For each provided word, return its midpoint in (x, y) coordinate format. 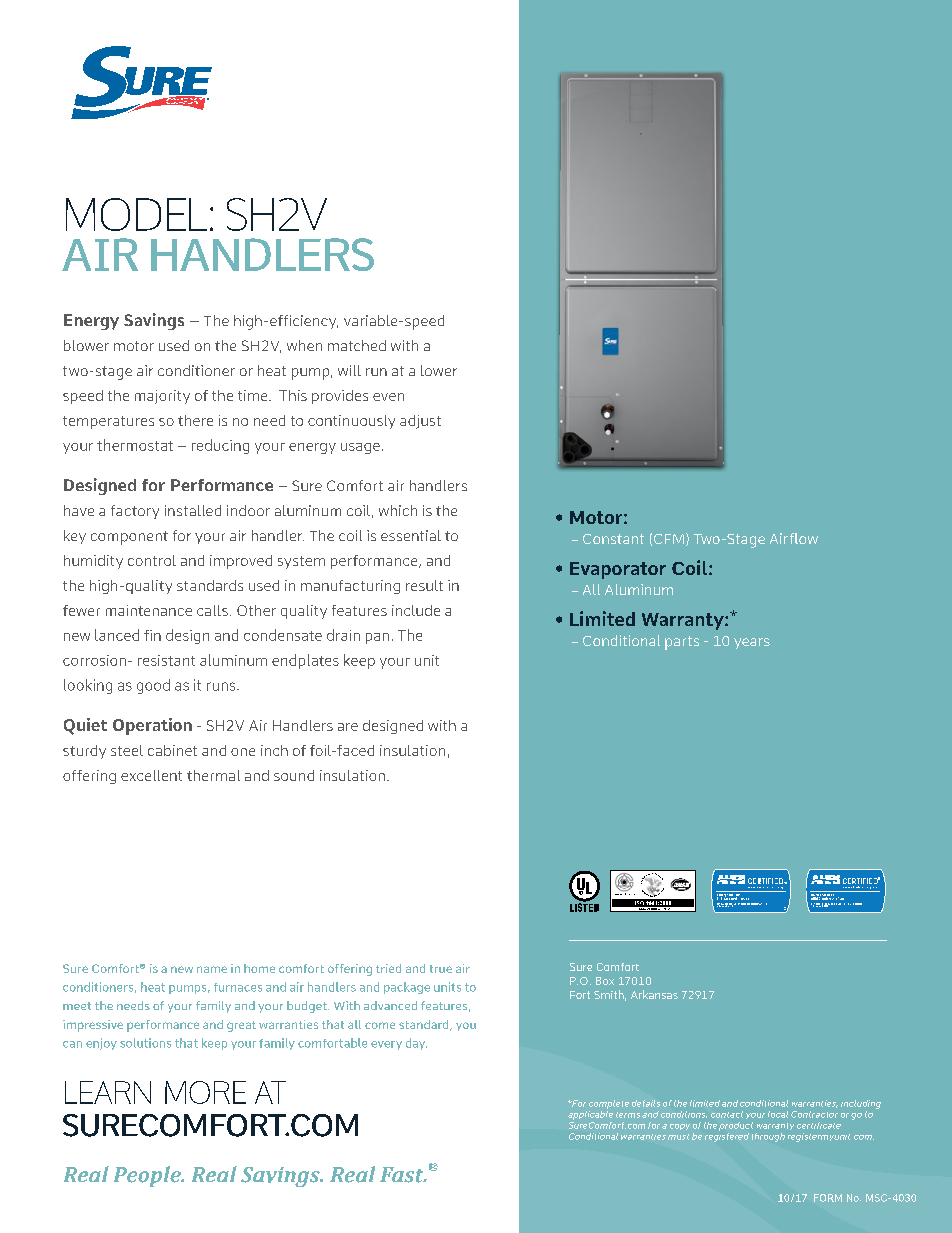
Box (605, 981)
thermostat (135, 445)
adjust (420, 422)
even (388, 397)
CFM (669, 539)
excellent (151, 775)
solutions (145, 1043)
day (416, 1044)
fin (152, 635)
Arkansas (654, 994)
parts (682, 643)
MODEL (136, 214)
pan (377, 638)
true (441, 969)
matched (357, 345)
